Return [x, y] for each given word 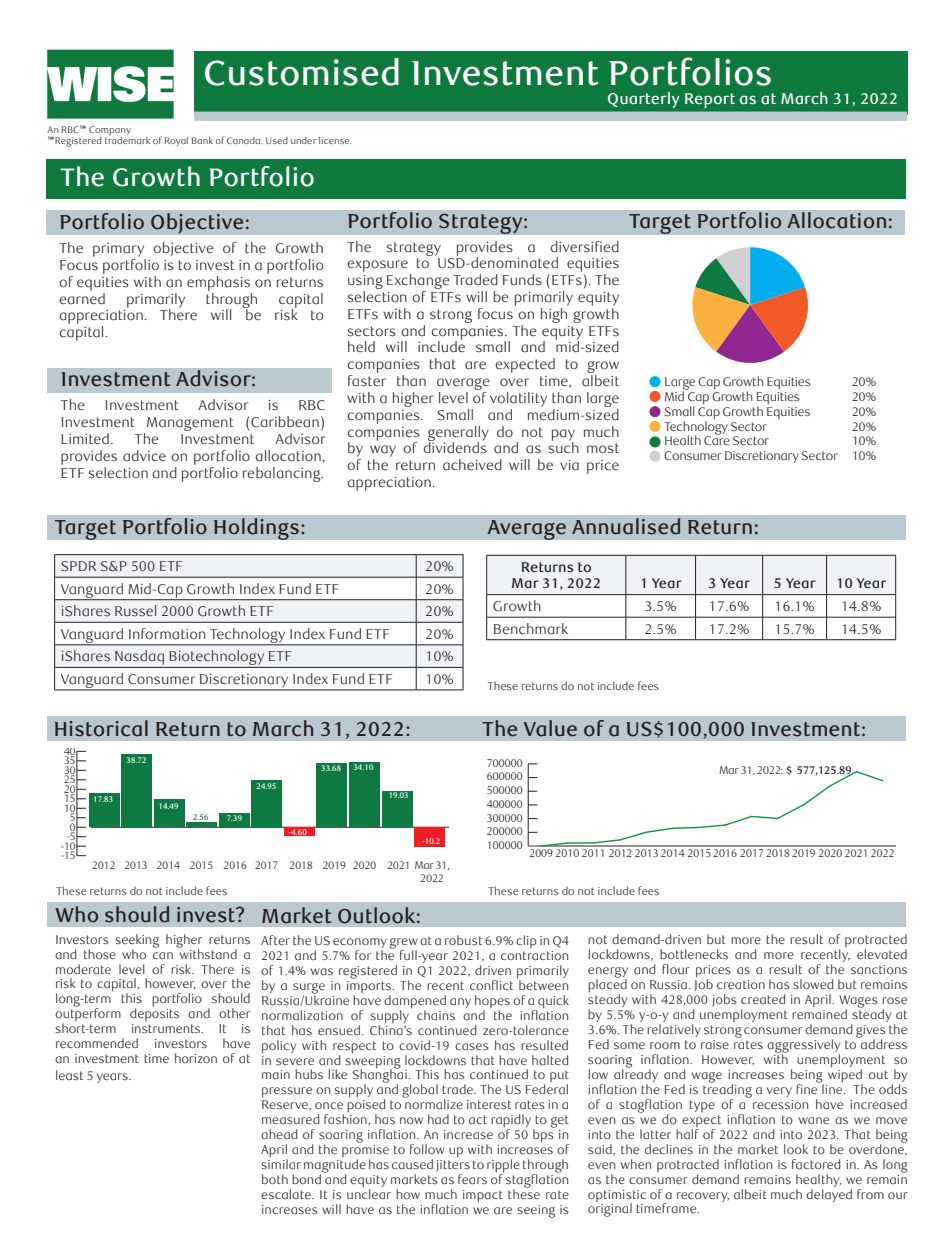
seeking [137, 942]
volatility [518, 399]
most [603, 448]
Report [710, 100]
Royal [176, 141]
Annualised [626, 526]
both [275, 1179]
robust [463, 940]
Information [167, 634]
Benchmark [530, 629]
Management [190, 424]
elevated [882, 954]
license [335, 140]
